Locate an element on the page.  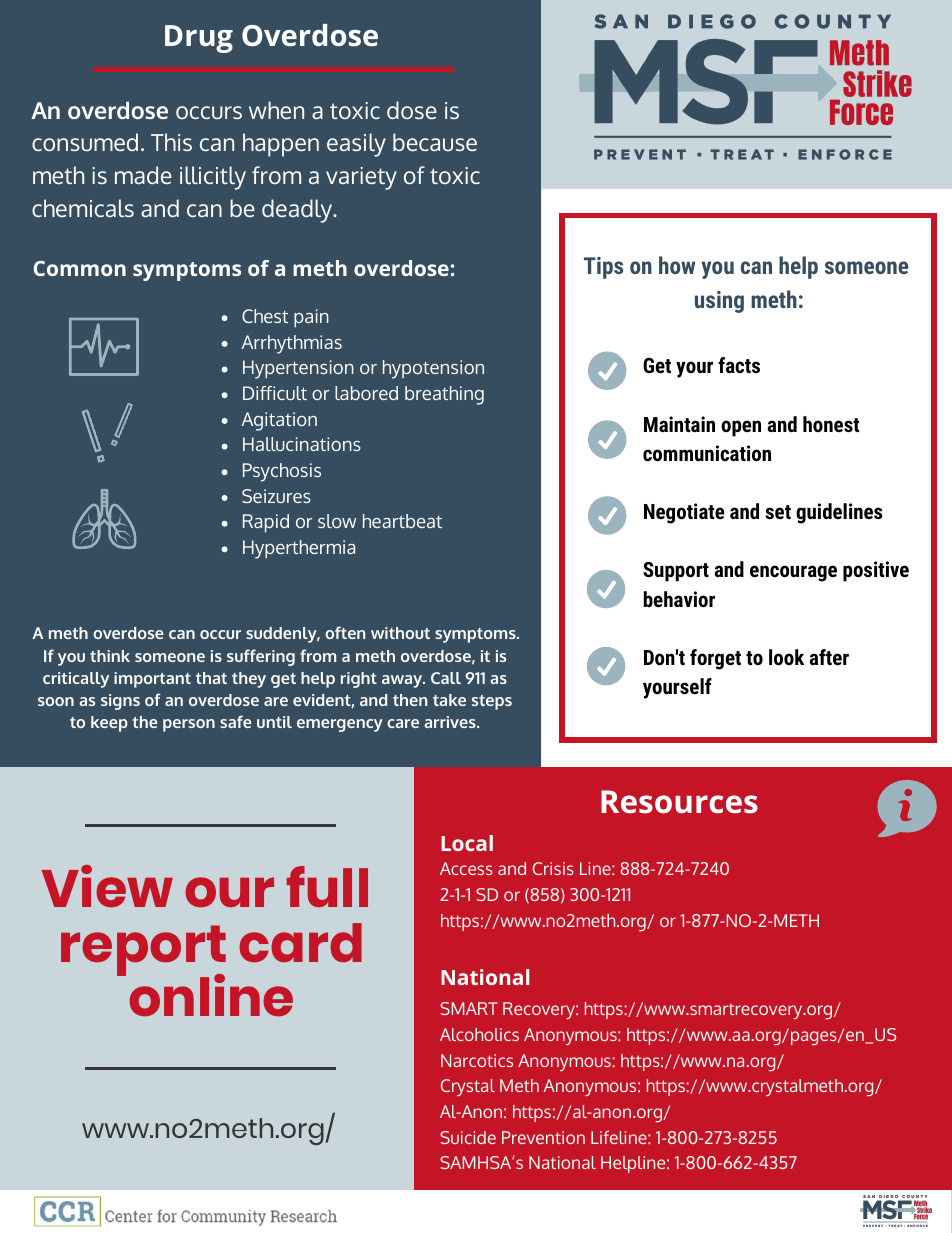
without is located at coordinates (400, 633).
